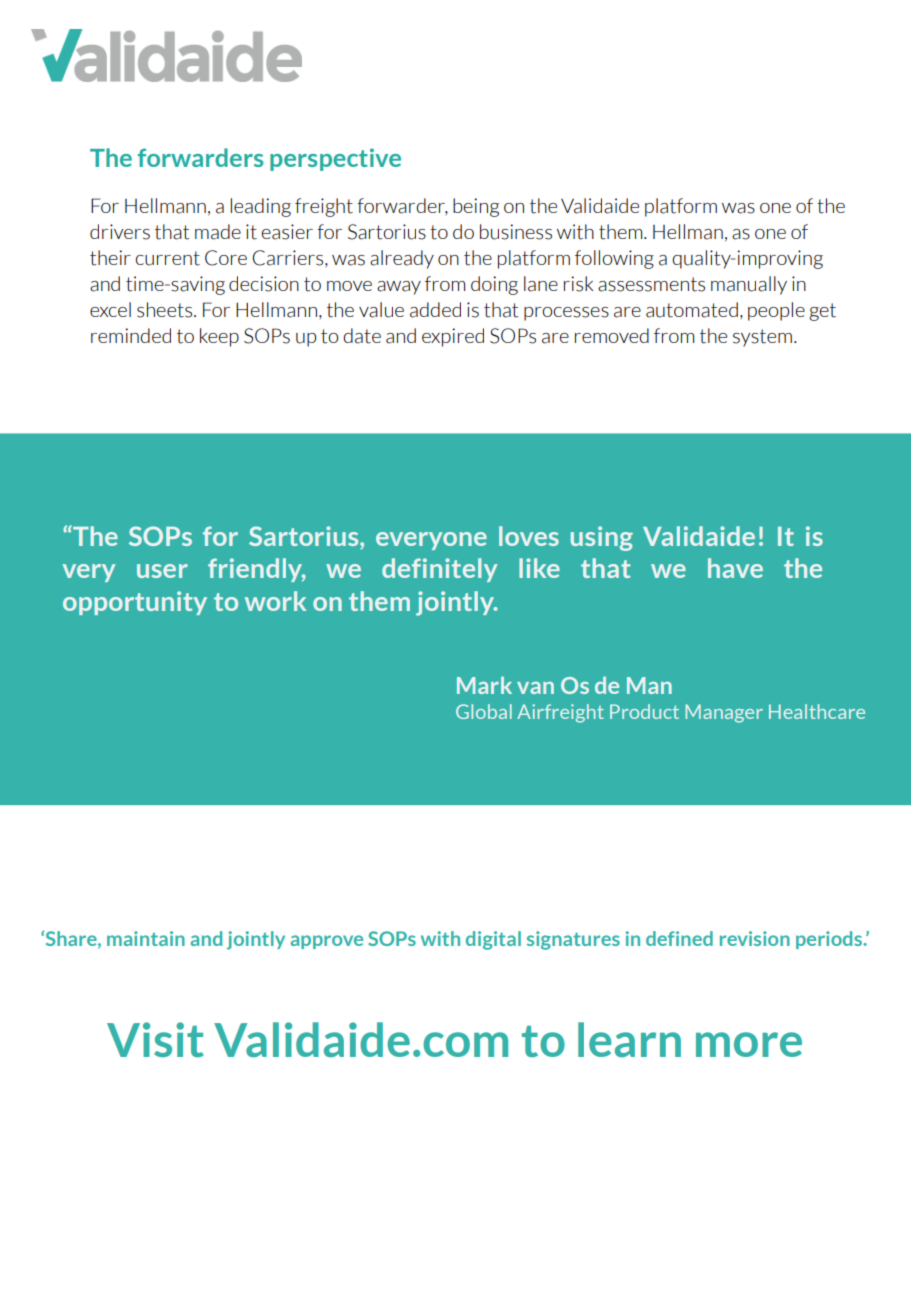 The image size is (911, 1316). Describe the element at coordinates (155, 1039) in the image. I see `Visit` at that location.
